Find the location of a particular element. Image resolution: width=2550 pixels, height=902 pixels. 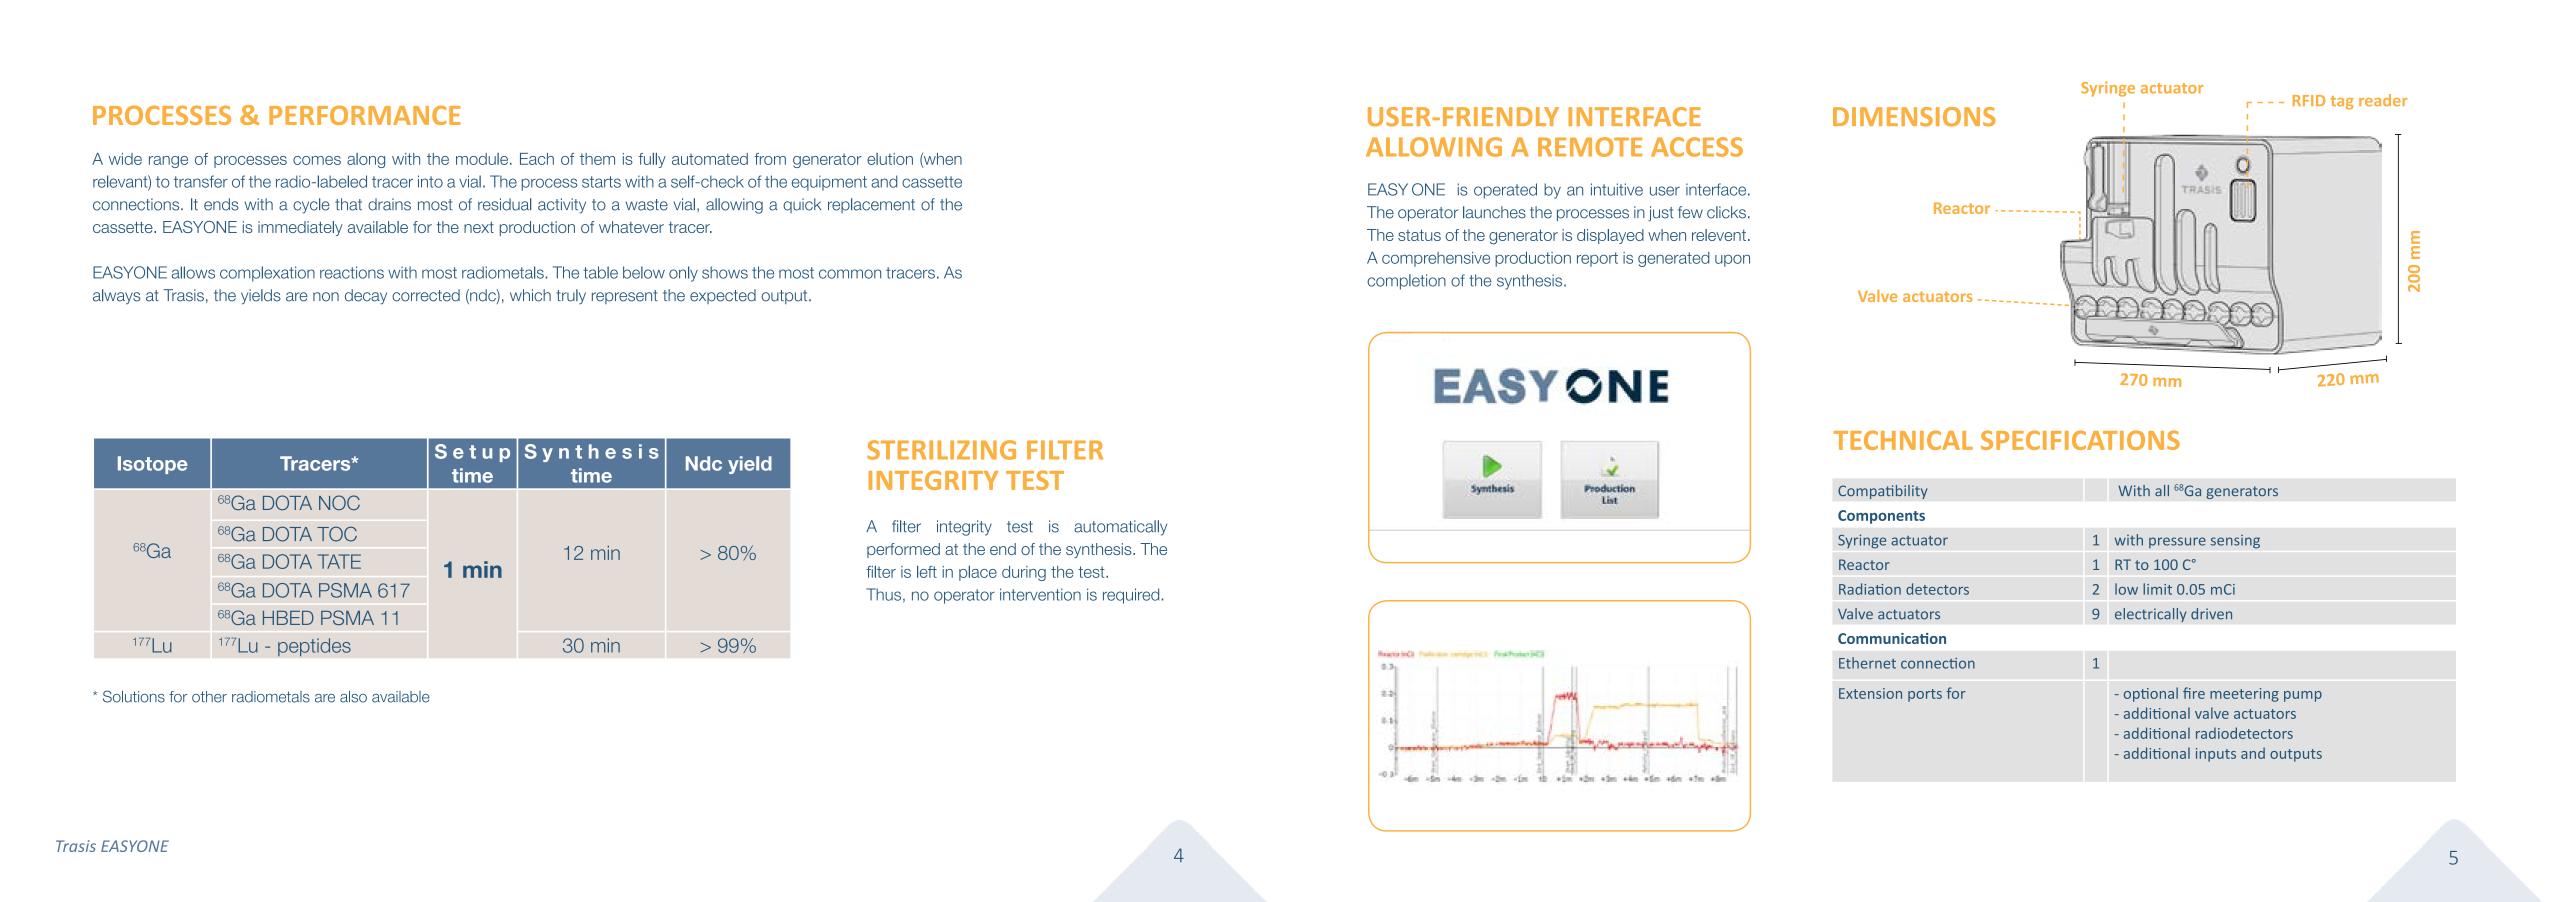

decay is located at coordinates (366, 297).
